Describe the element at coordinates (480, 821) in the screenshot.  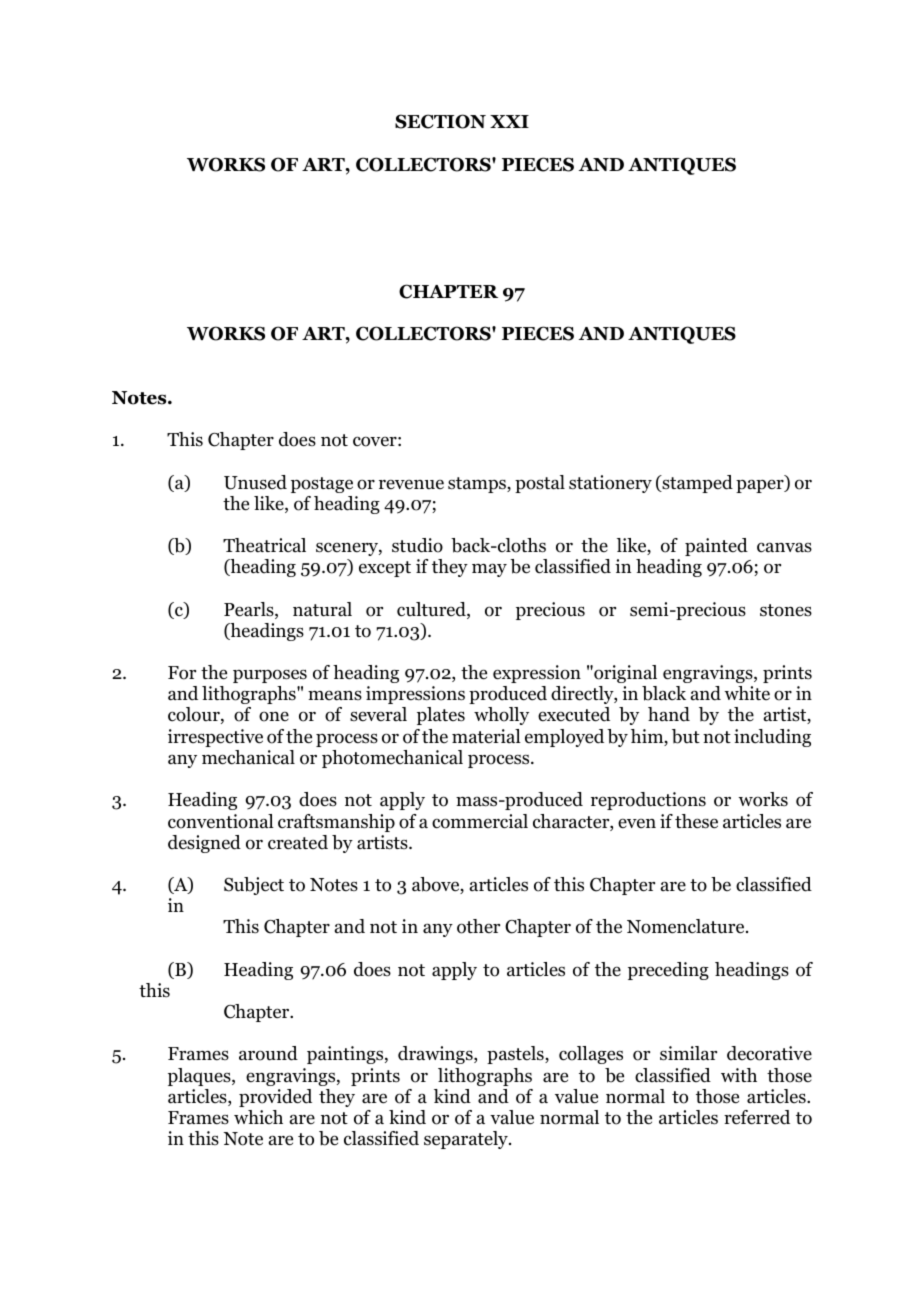
I see `commercial` at that location.
